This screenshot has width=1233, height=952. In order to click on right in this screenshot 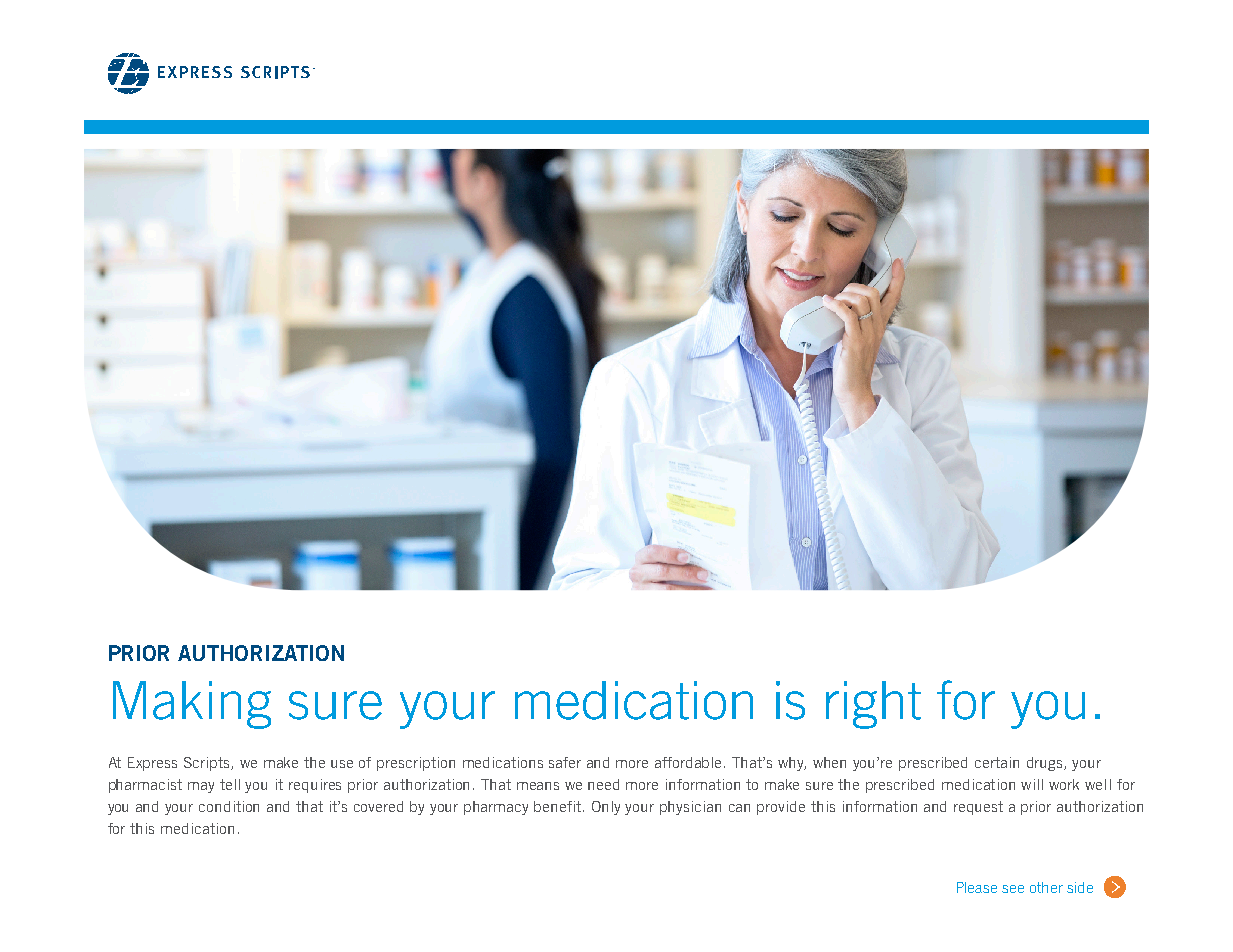, I will do `click(873, 705)`.
